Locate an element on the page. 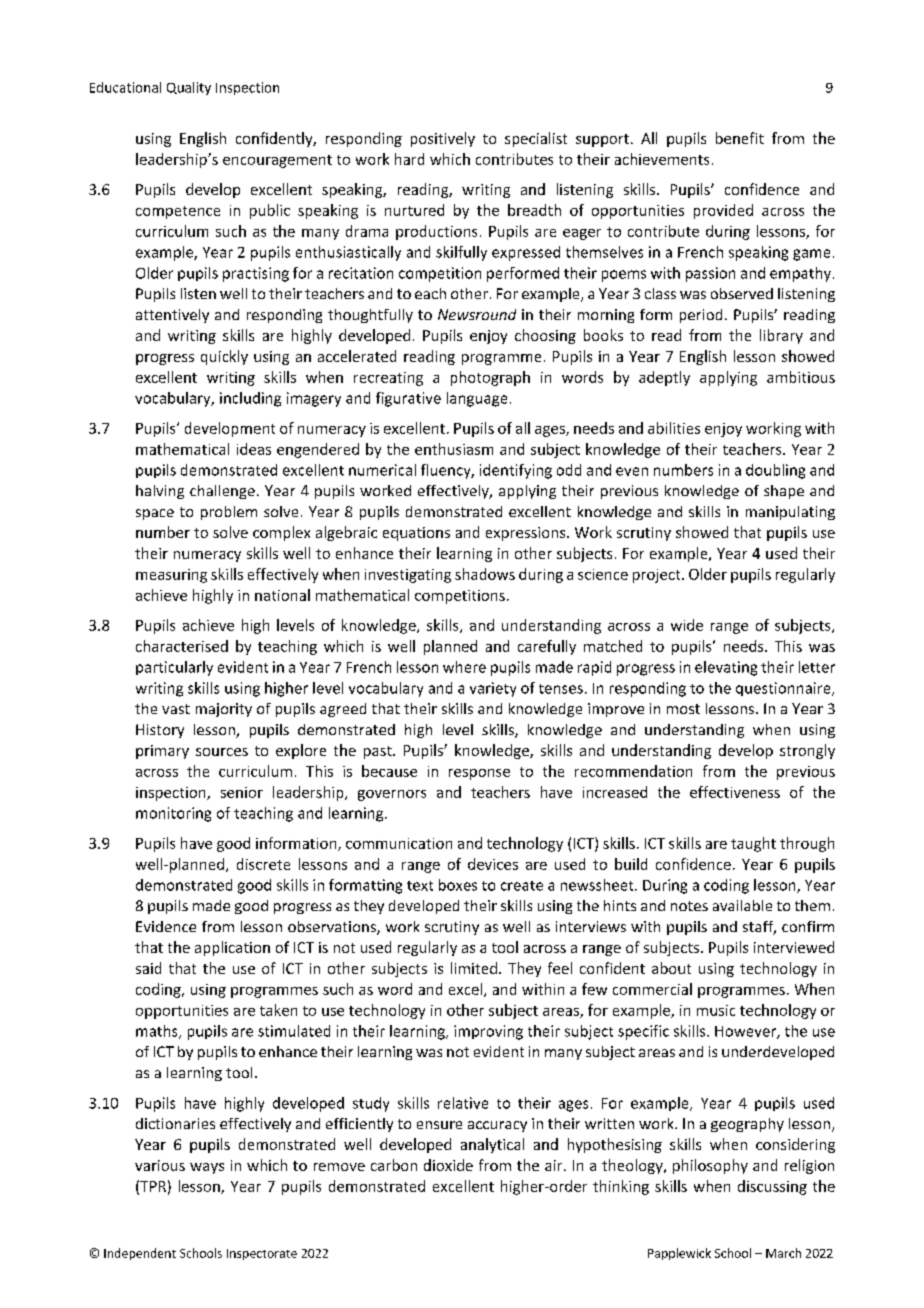 The image size is (924, 1308). discrete is located at coordinates (263, 864).
